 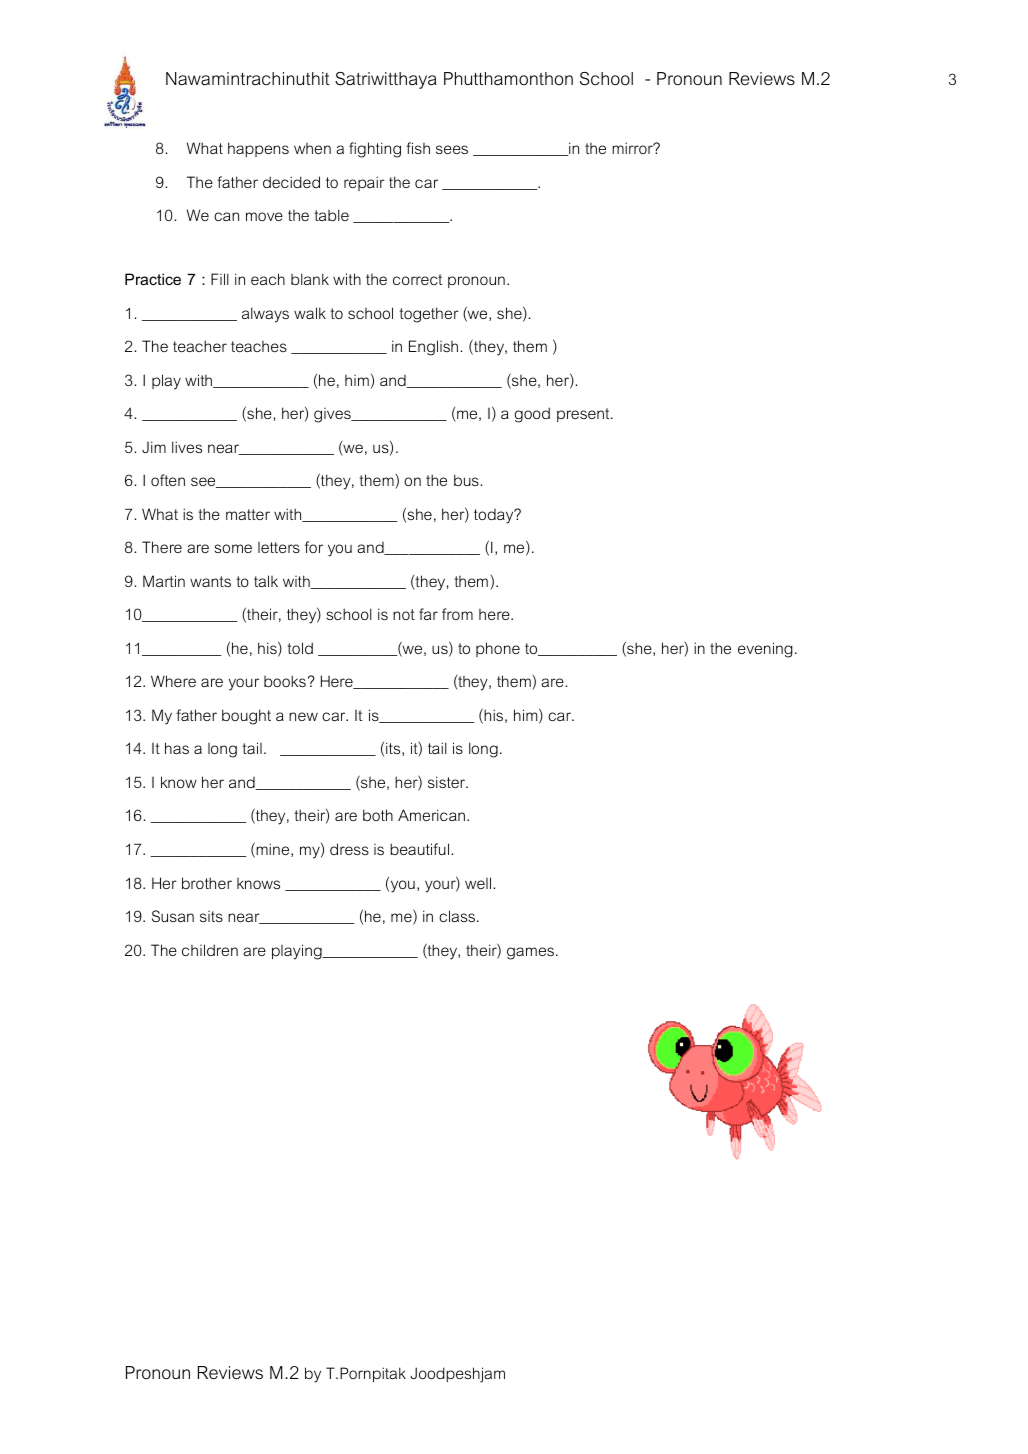 I want to click on evening, so click(x=765, y=650).
